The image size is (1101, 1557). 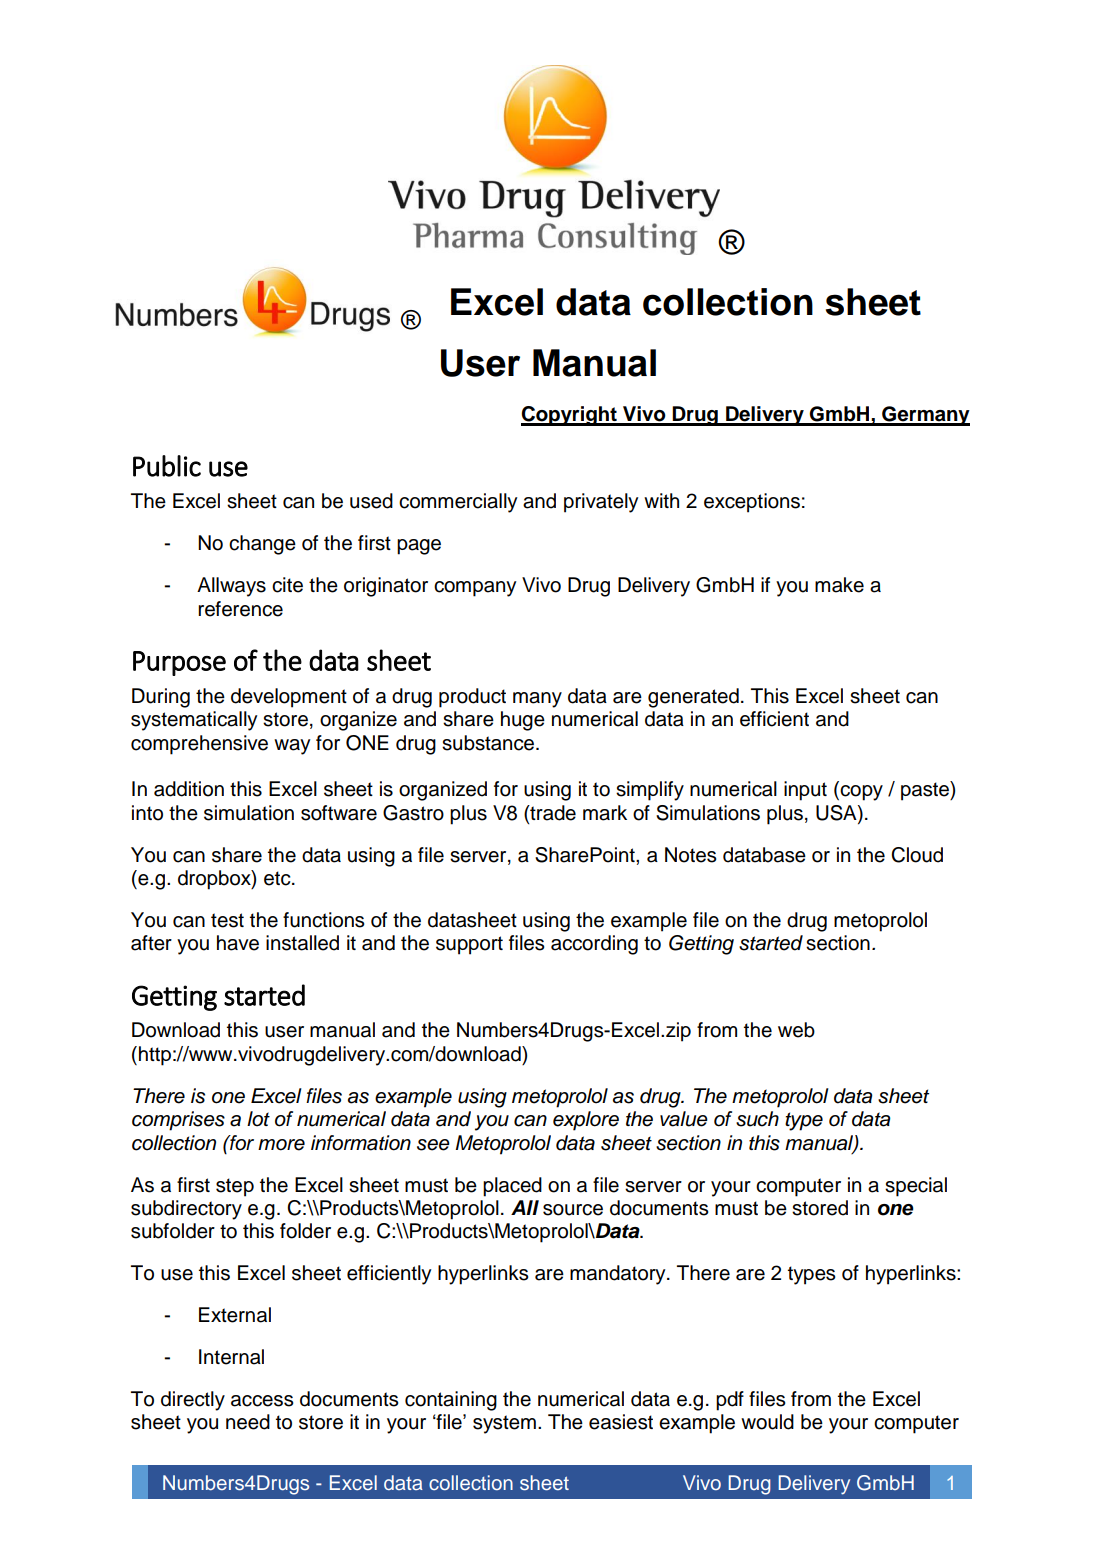 What do you see at coordinates (238, 943) in the document?
I see `have` at bounding box center [238, 943].
